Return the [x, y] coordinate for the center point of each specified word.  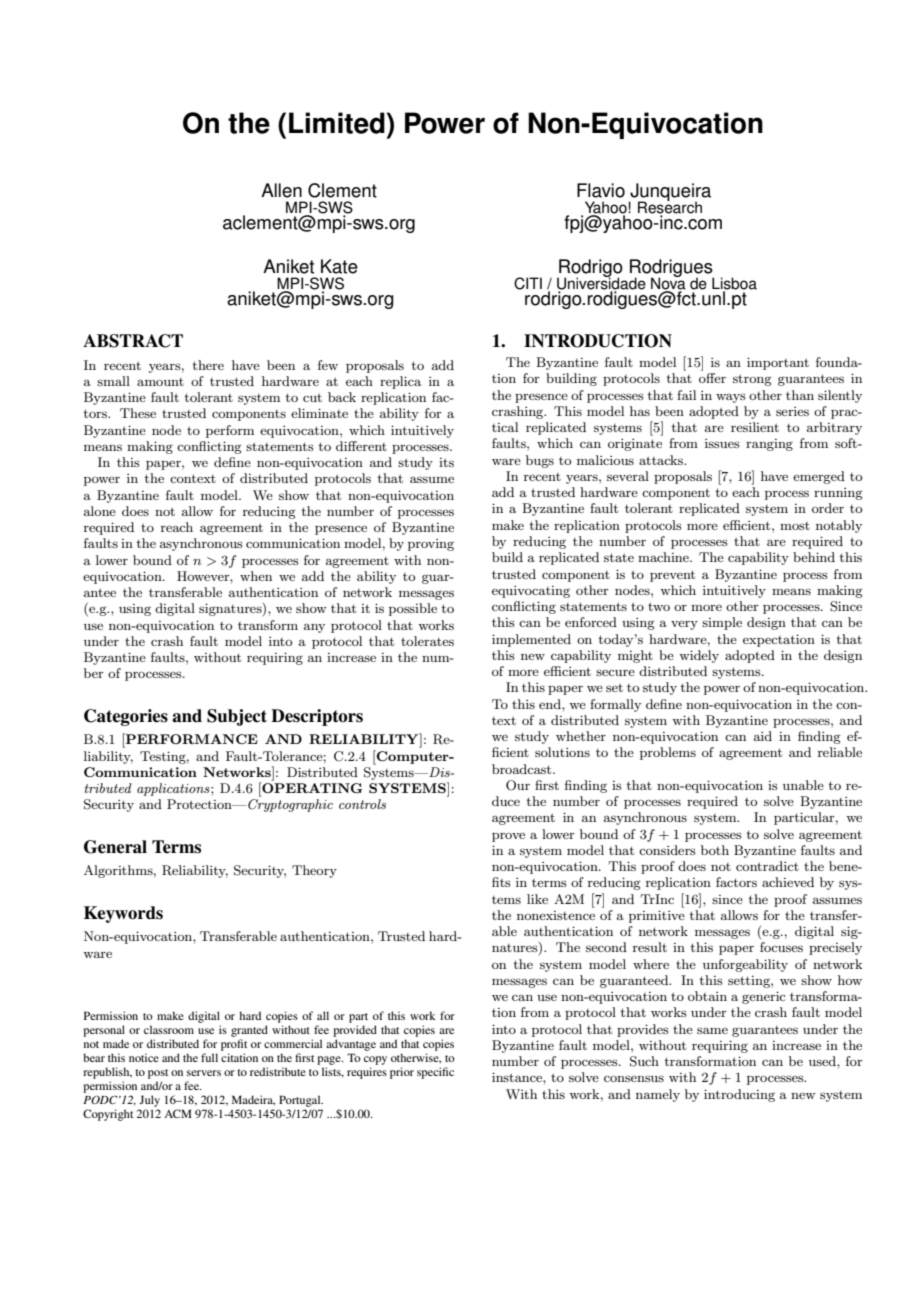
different [361, 446]
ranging [769, 445]
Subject [237, 717]
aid [763, 736]
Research [670, 207]
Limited [337, 123]
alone [100, 511]
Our [518, 785]
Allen [281, 190]
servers [204, 1073]
